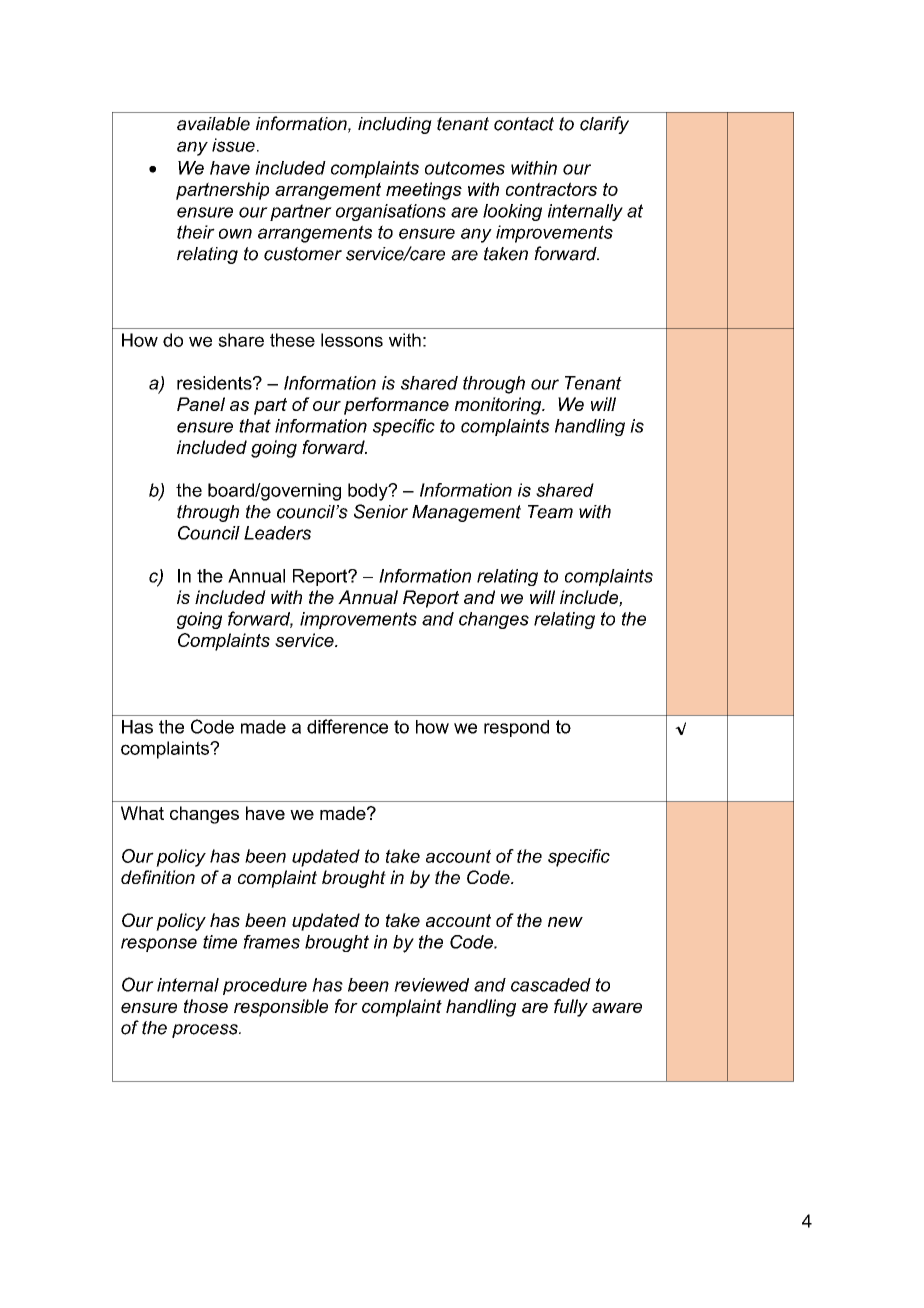  What do you see at coordinates (550, 512) in the screenshot?
I see `Team` at bounding box center [550, 512].
